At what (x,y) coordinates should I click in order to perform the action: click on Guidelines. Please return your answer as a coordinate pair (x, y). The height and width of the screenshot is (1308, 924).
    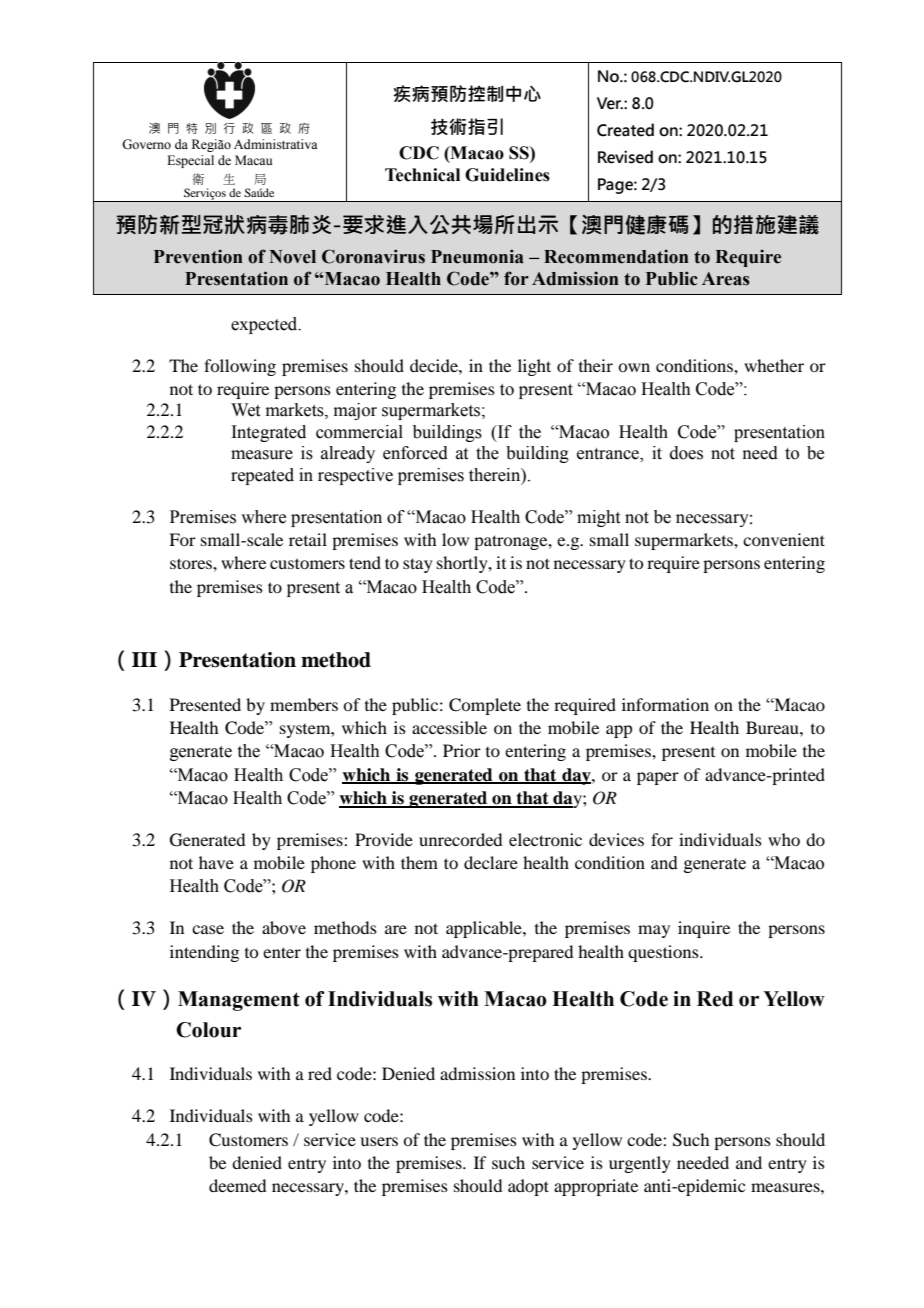
    Looking at the image, I should click on (507, 175).
